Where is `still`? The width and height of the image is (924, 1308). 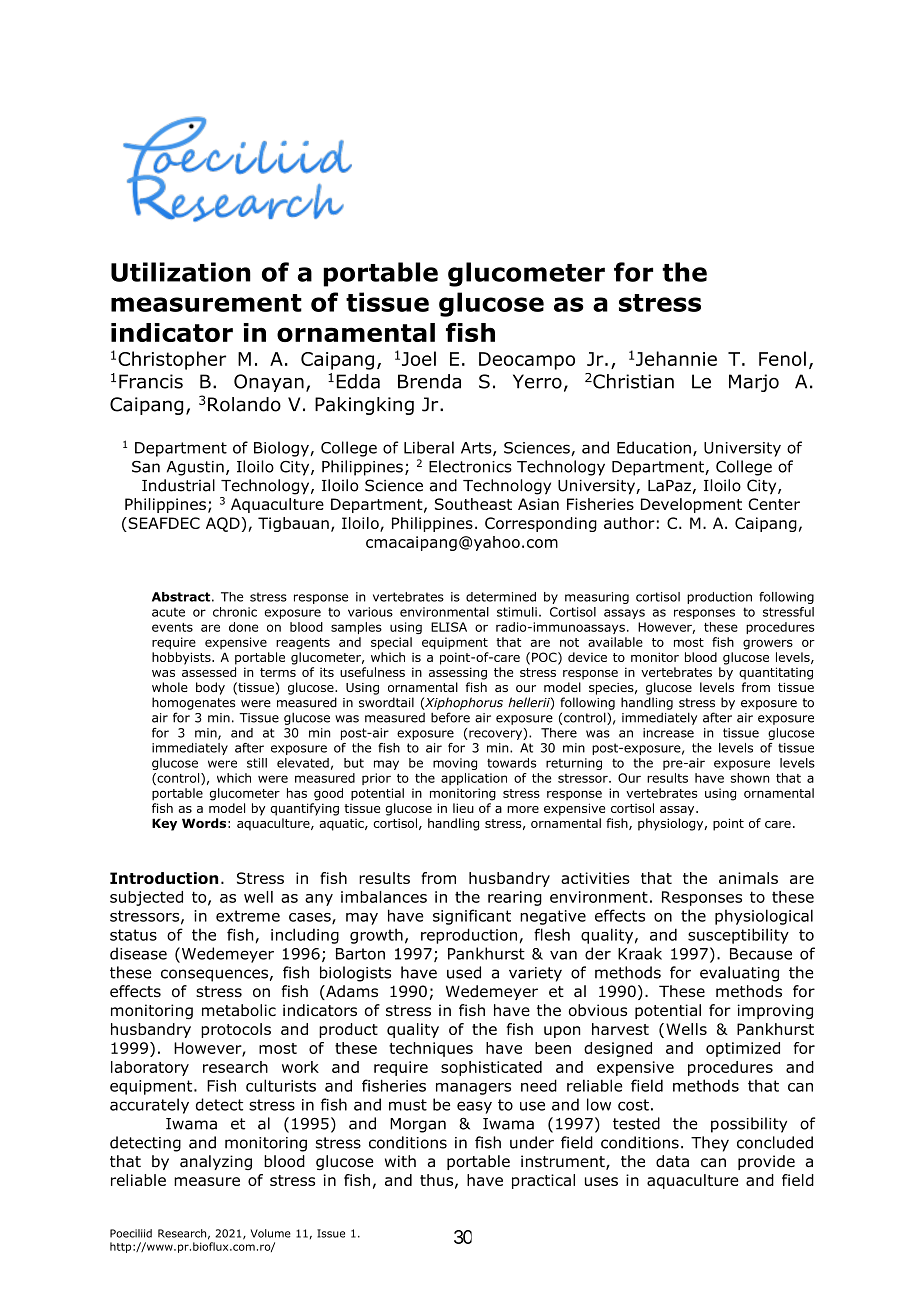
still is located at coordinates (257, 763).
